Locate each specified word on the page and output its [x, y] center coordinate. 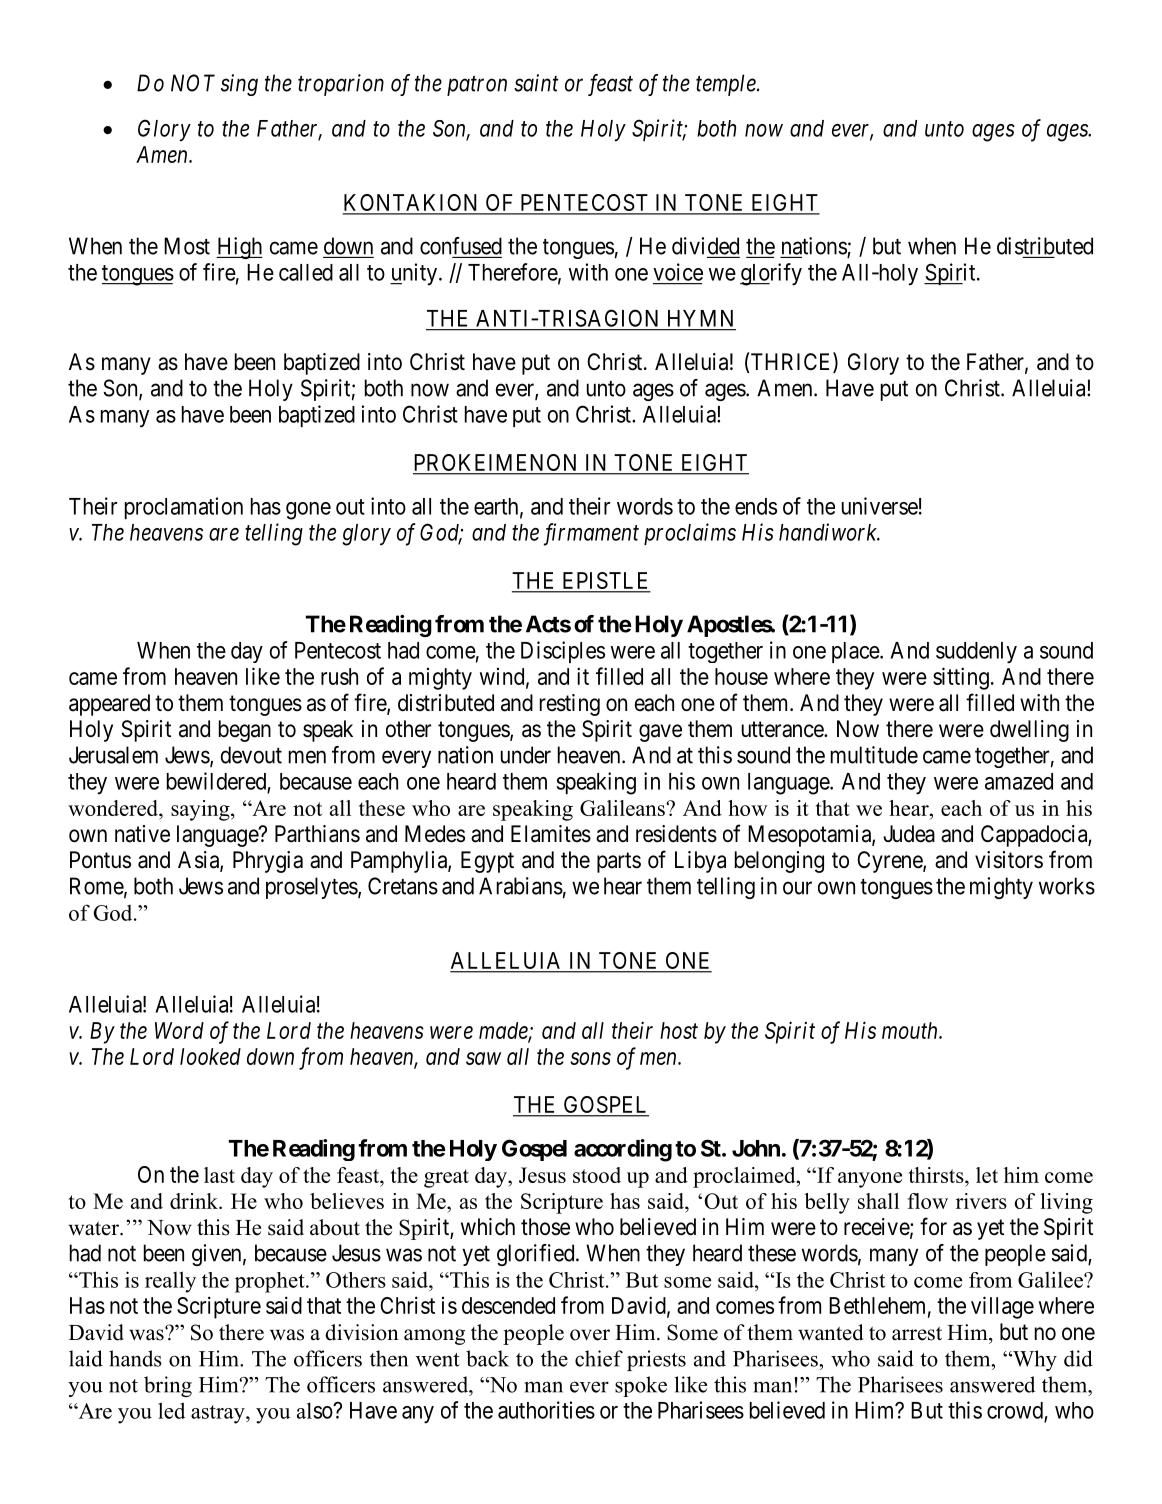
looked [210, 1056]
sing [239, 85]
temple [727, 85]
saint [536, 83]
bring [168, 1386]
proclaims [690, 534]
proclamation [184, 508]
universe [880, 506]
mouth [911, 1030]
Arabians [521, 886]
